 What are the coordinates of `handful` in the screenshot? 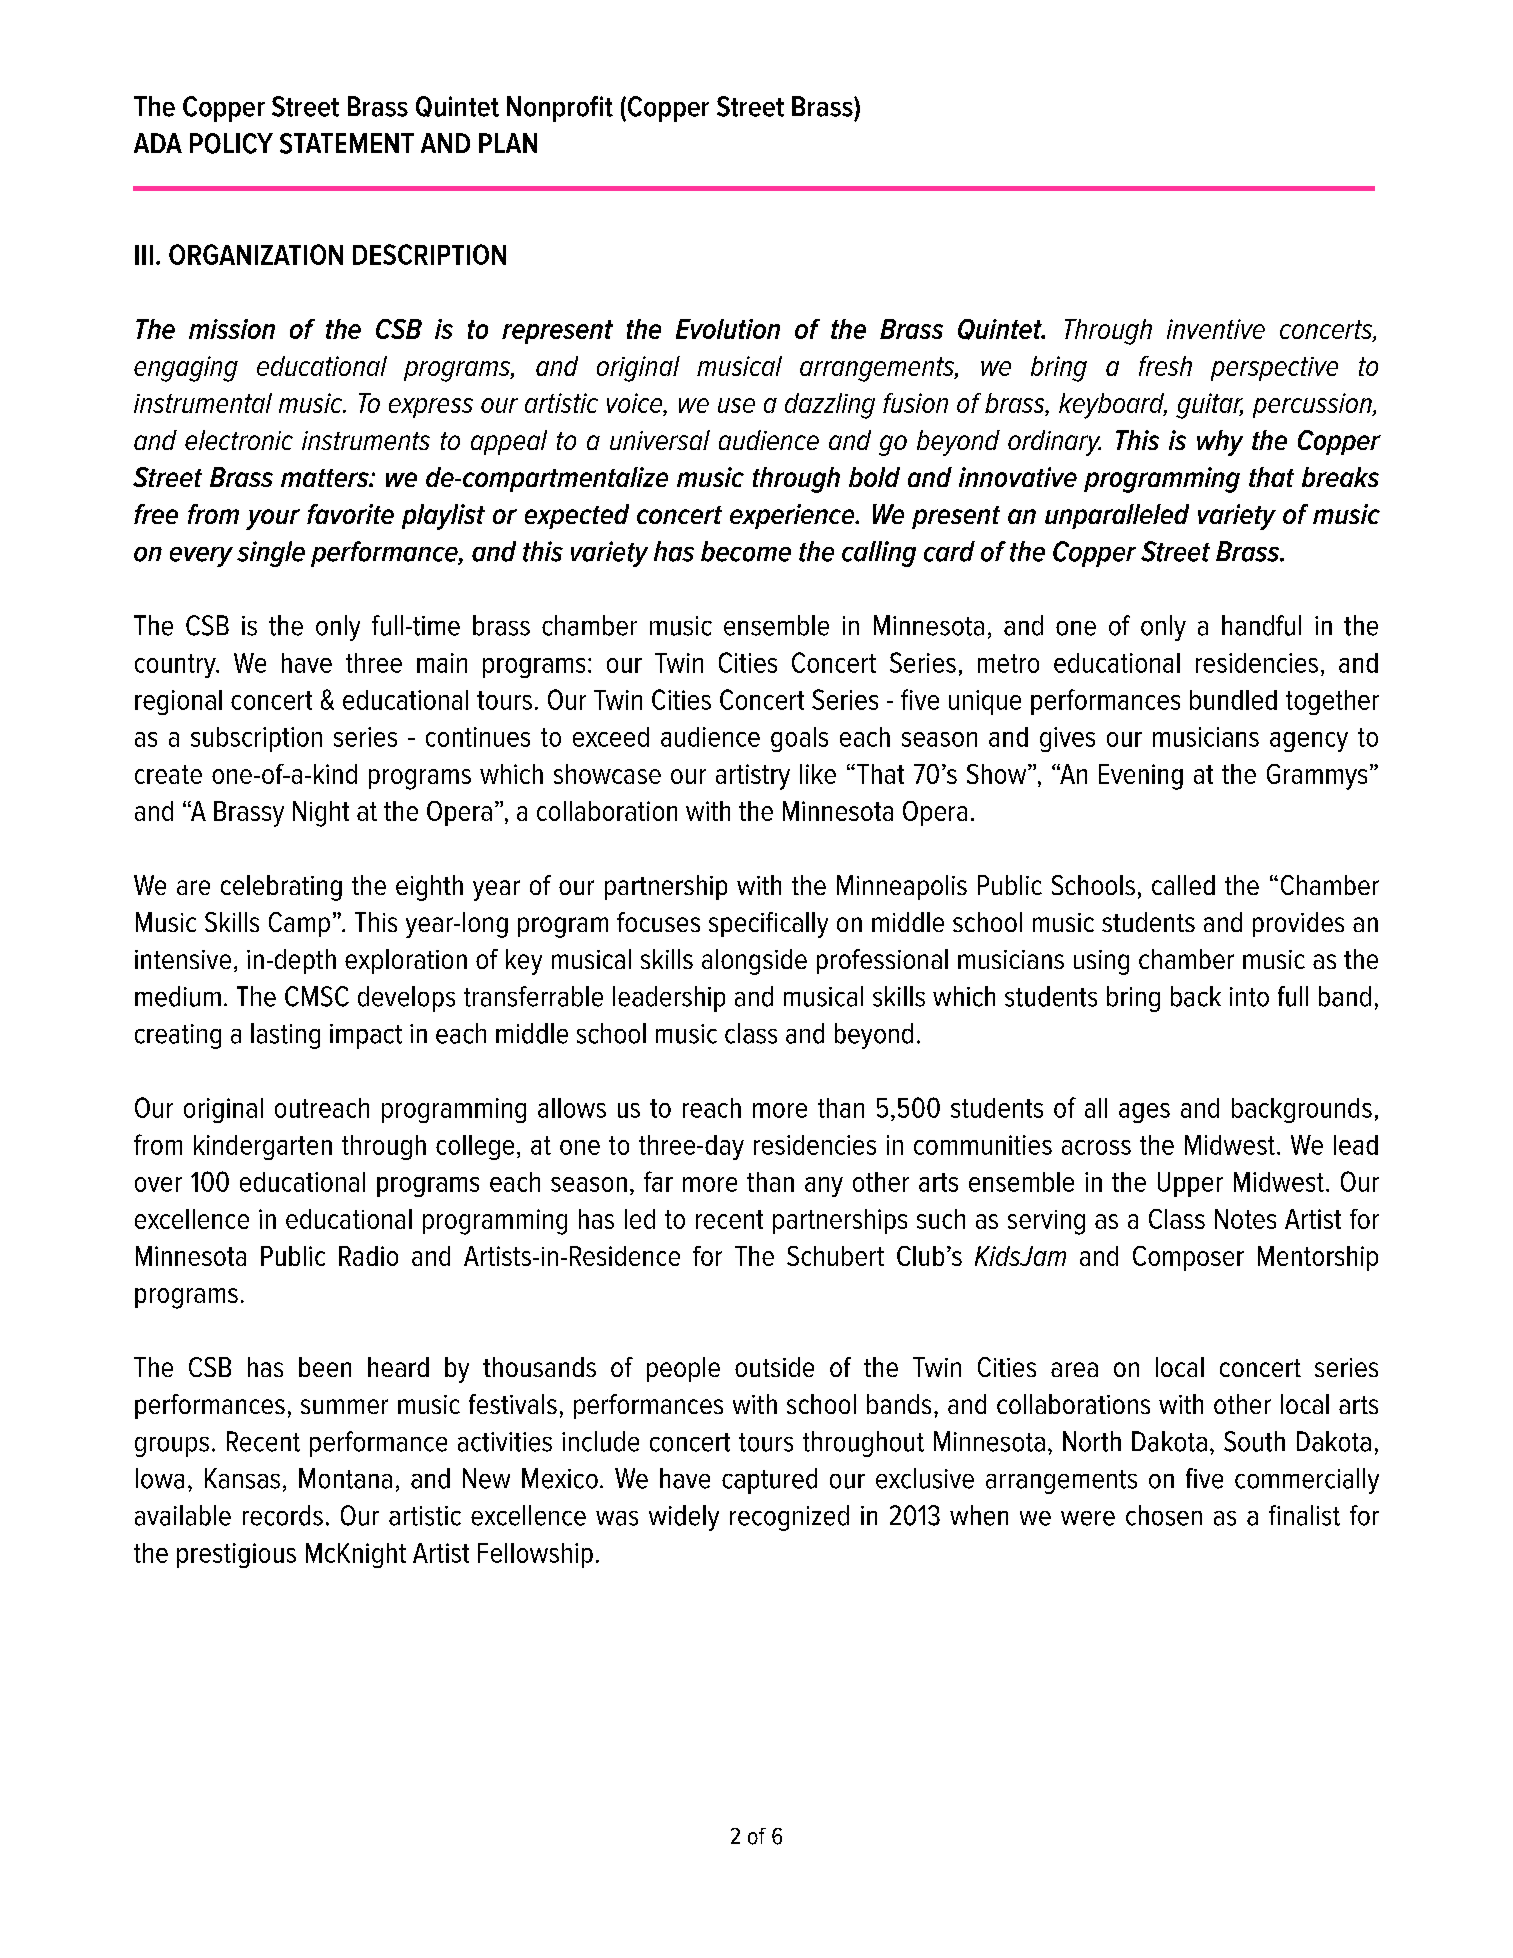 It's located at (1261, 625).
